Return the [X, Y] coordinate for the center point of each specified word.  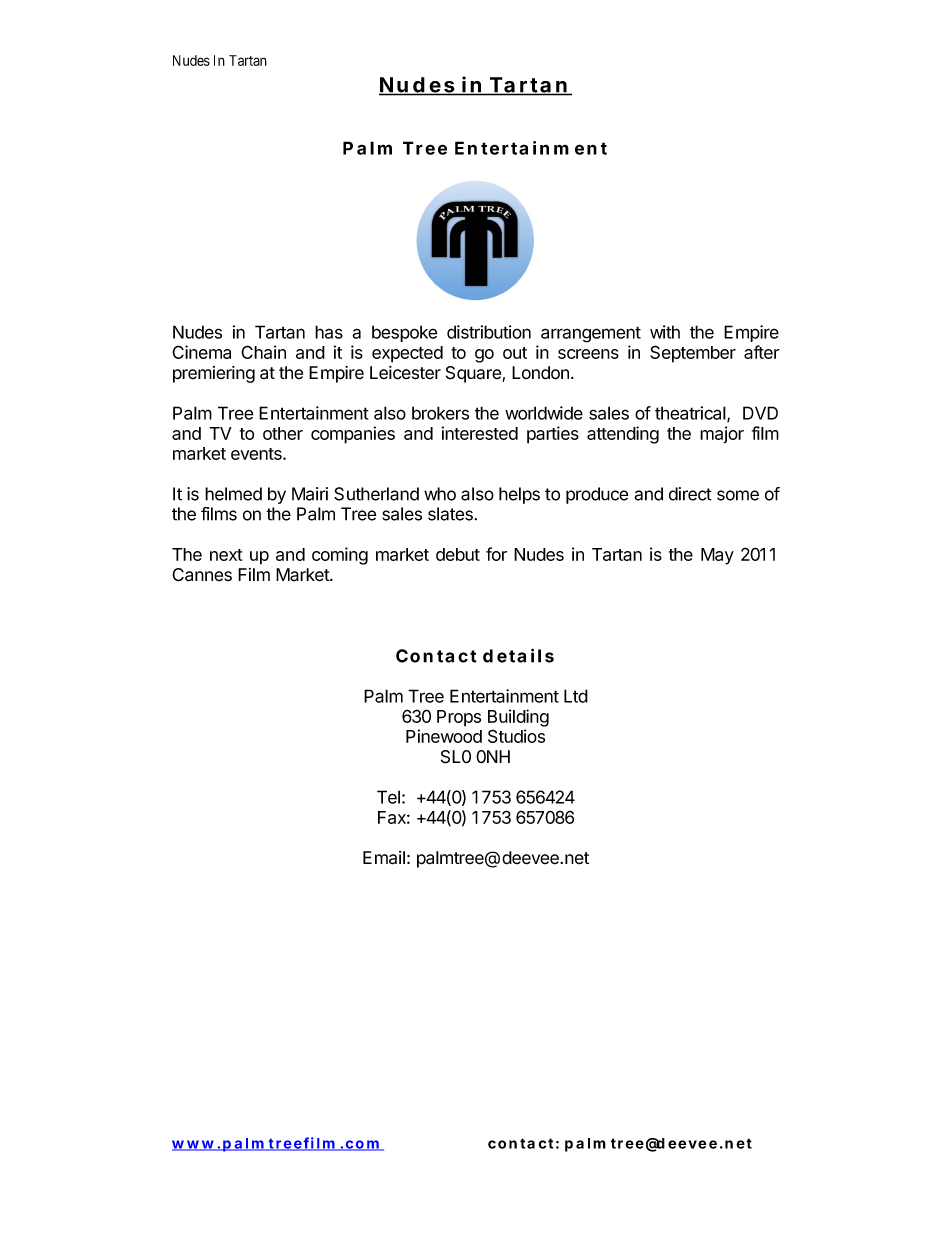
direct [690, 494]
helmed [233, 494]
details [518, 655]
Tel [388, 797]
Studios [516, 736]
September [693, 354]
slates [451, 514]
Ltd [576, 696]
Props [459, 718]
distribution [489, 332]
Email [384, 858]
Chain [263, 352]
